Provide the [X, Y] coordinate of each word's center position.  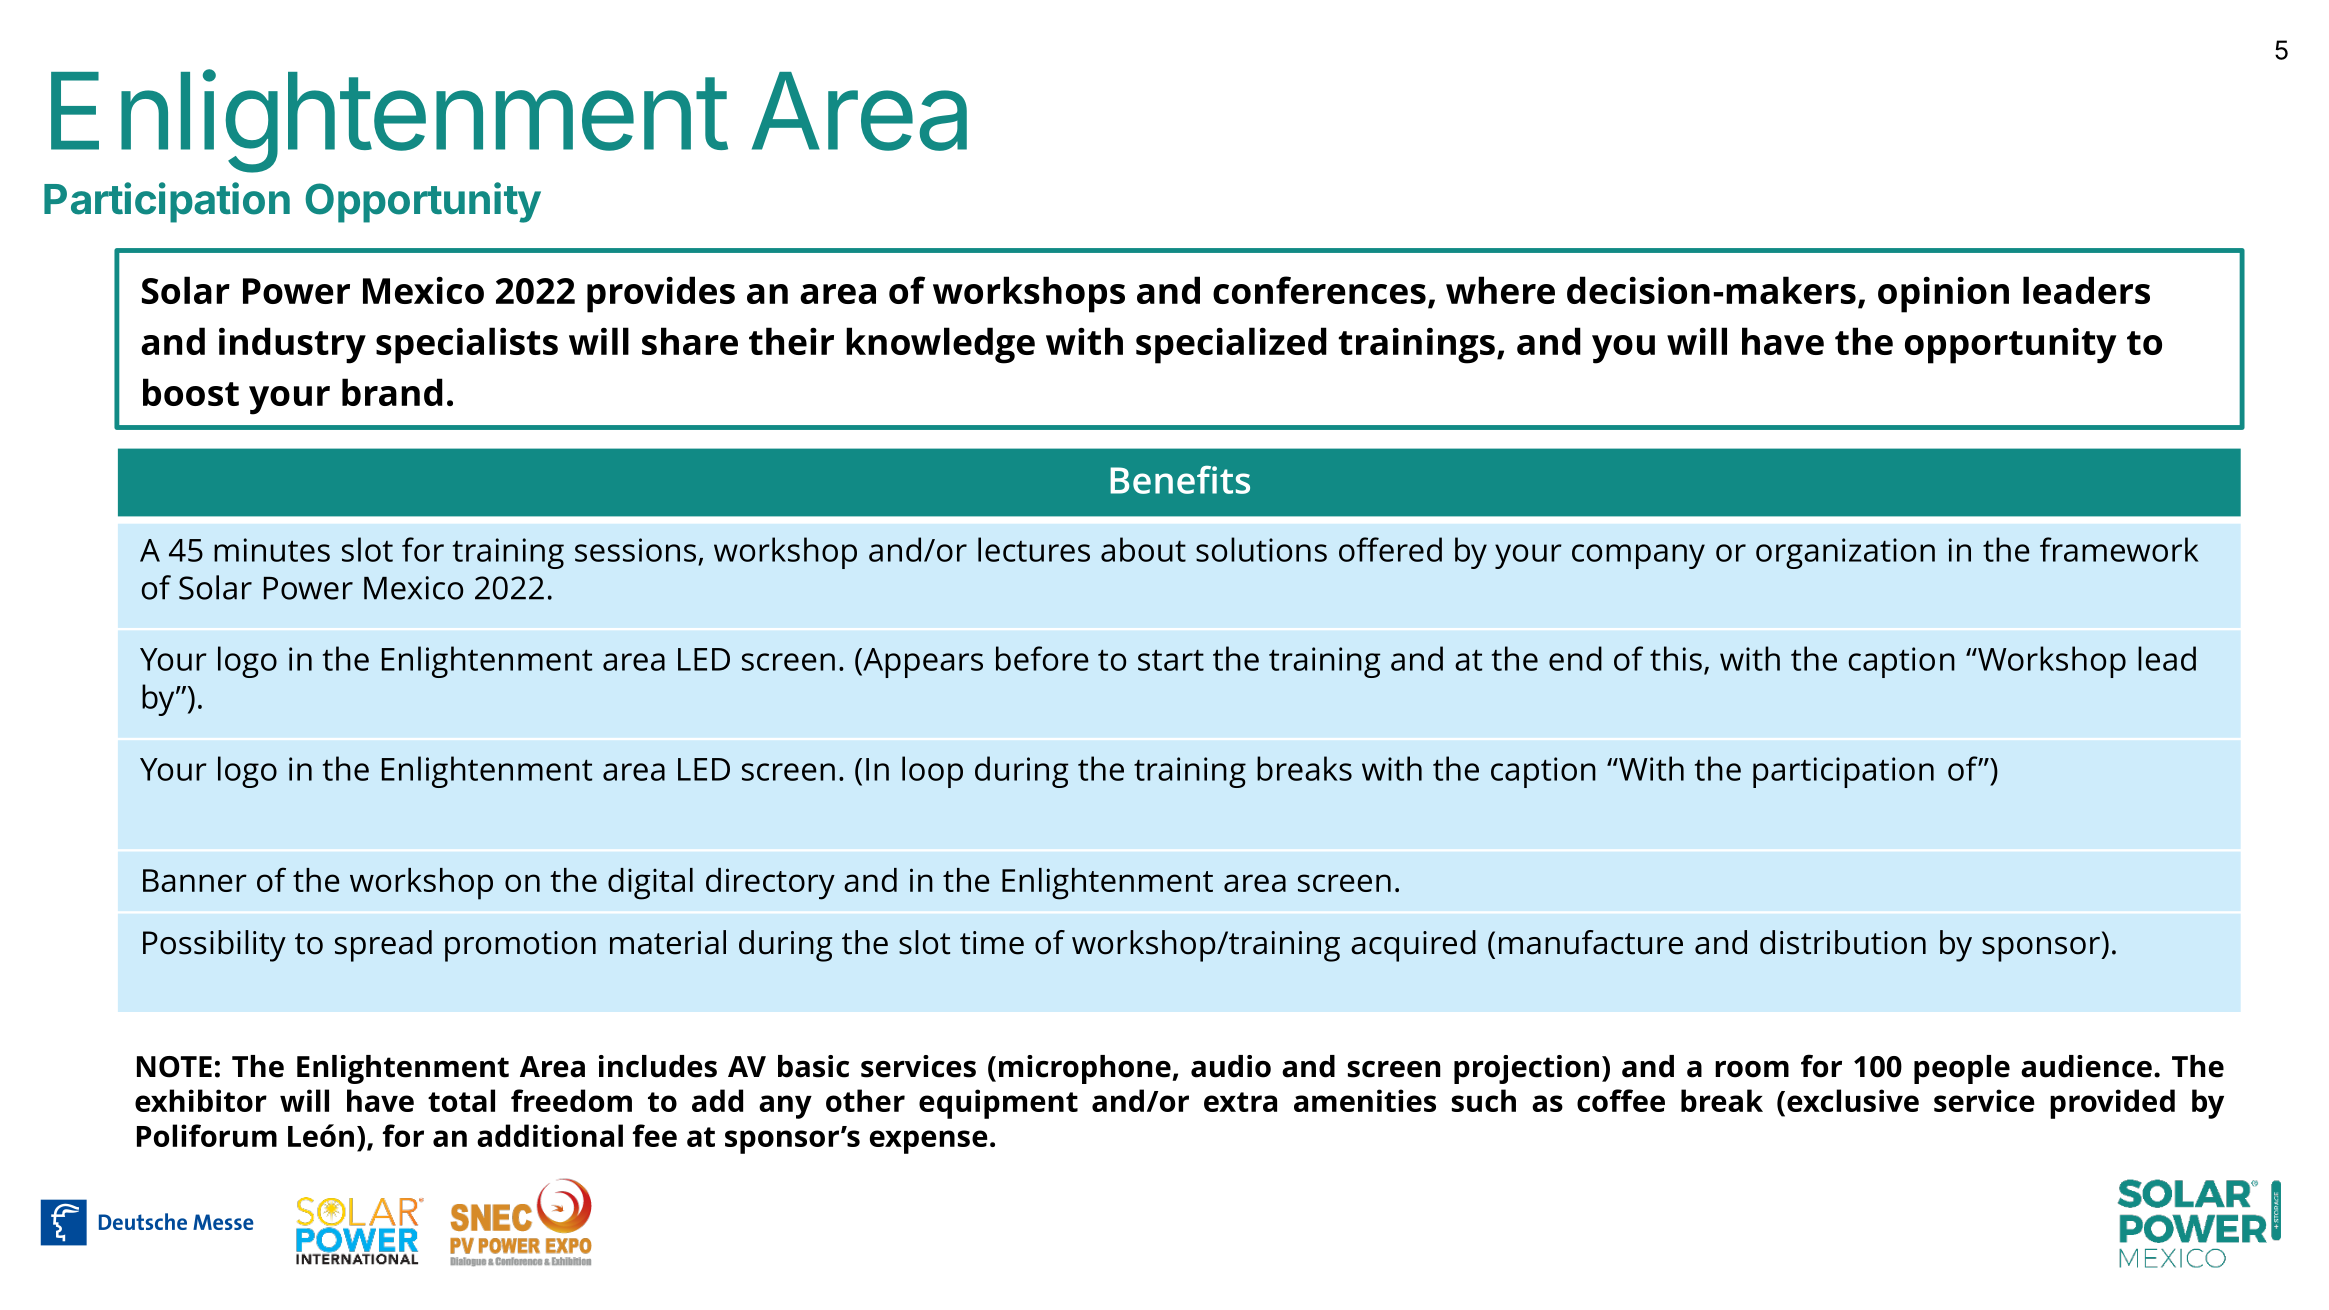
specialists [467, 345]
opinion [1943, 294]
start [1171, 660]
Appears [922, 663]
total [461, 1100]
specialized [1231, 345]
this [1676, 658]
